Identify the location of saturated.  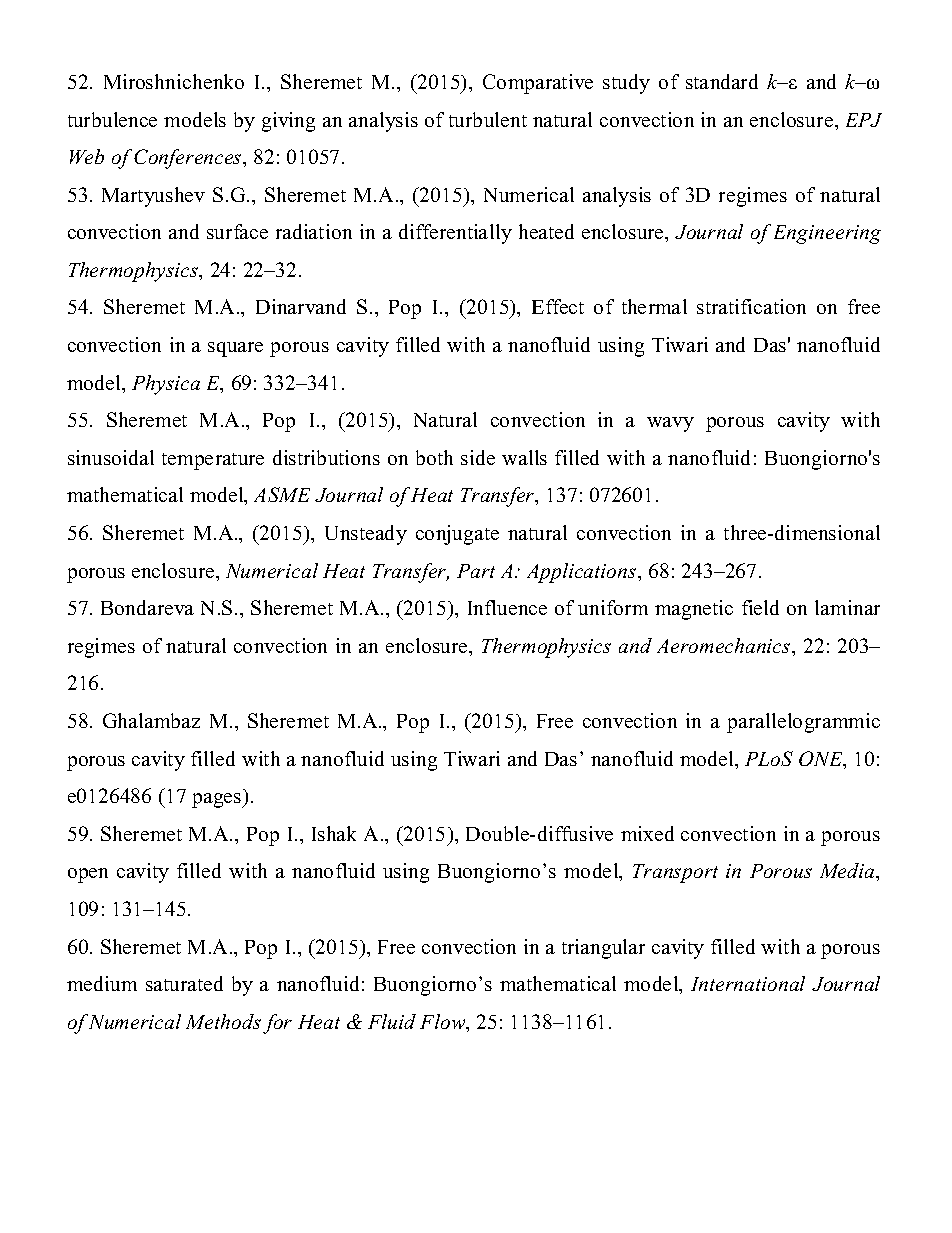
(184, 983).
